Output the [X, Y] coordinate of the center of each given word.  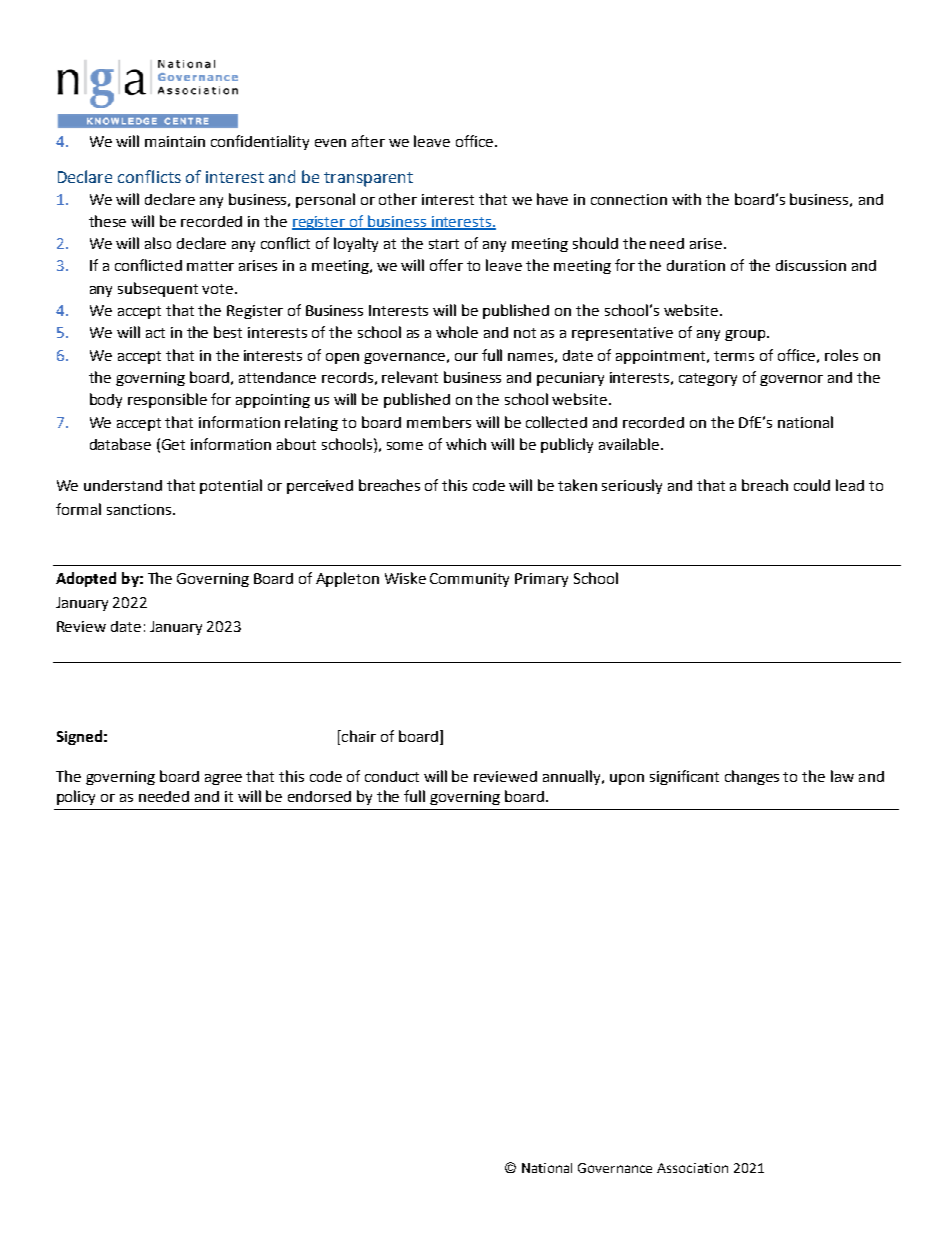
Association [692, 1168]
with [686, 199]
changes [752, 777]
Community [469, 580]
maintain [175, 141]
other [398, 199]
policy [76, 797]
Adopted [86, 579]
